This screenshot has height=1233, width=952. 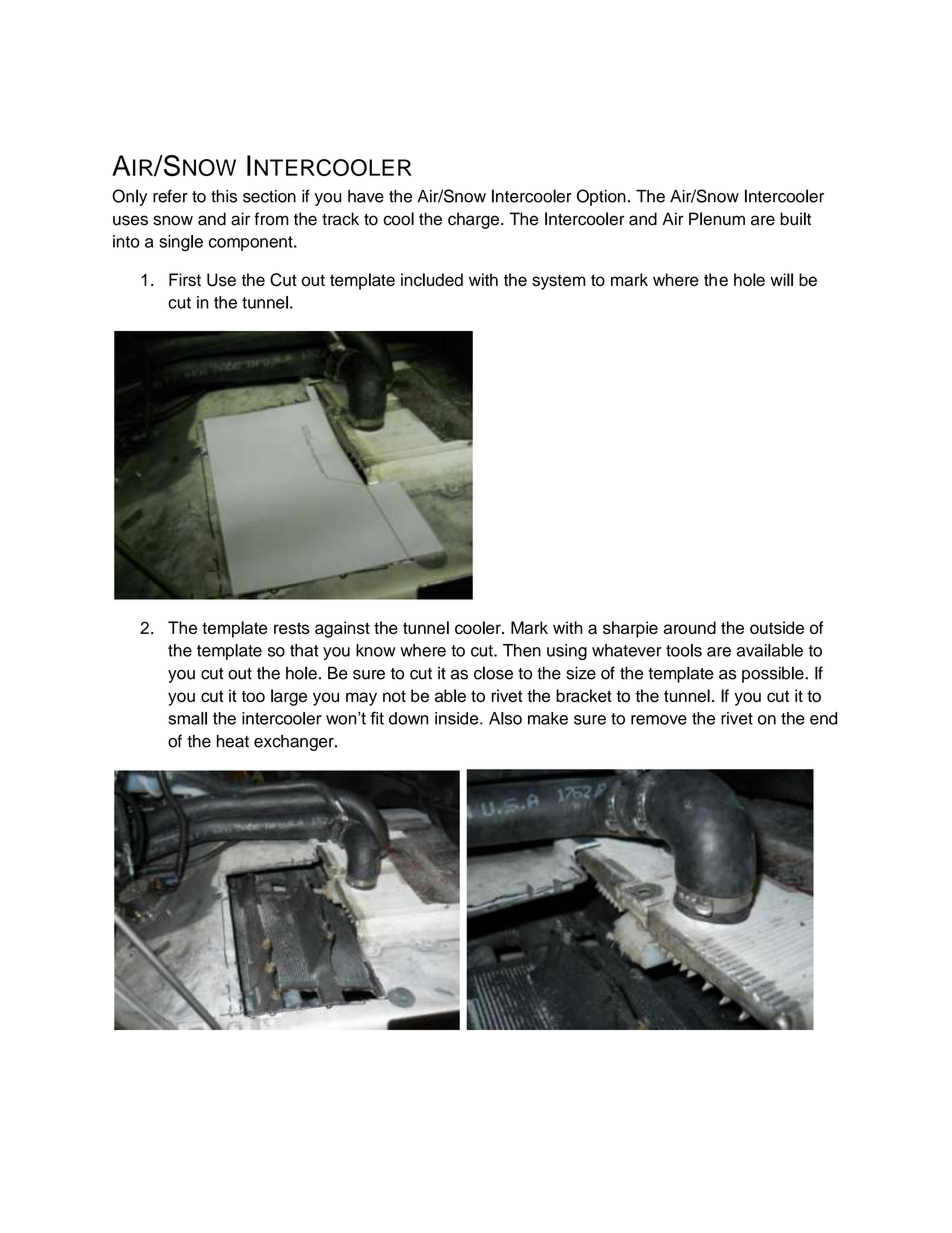 I want to click on outside, so click(x=777, y=627).
